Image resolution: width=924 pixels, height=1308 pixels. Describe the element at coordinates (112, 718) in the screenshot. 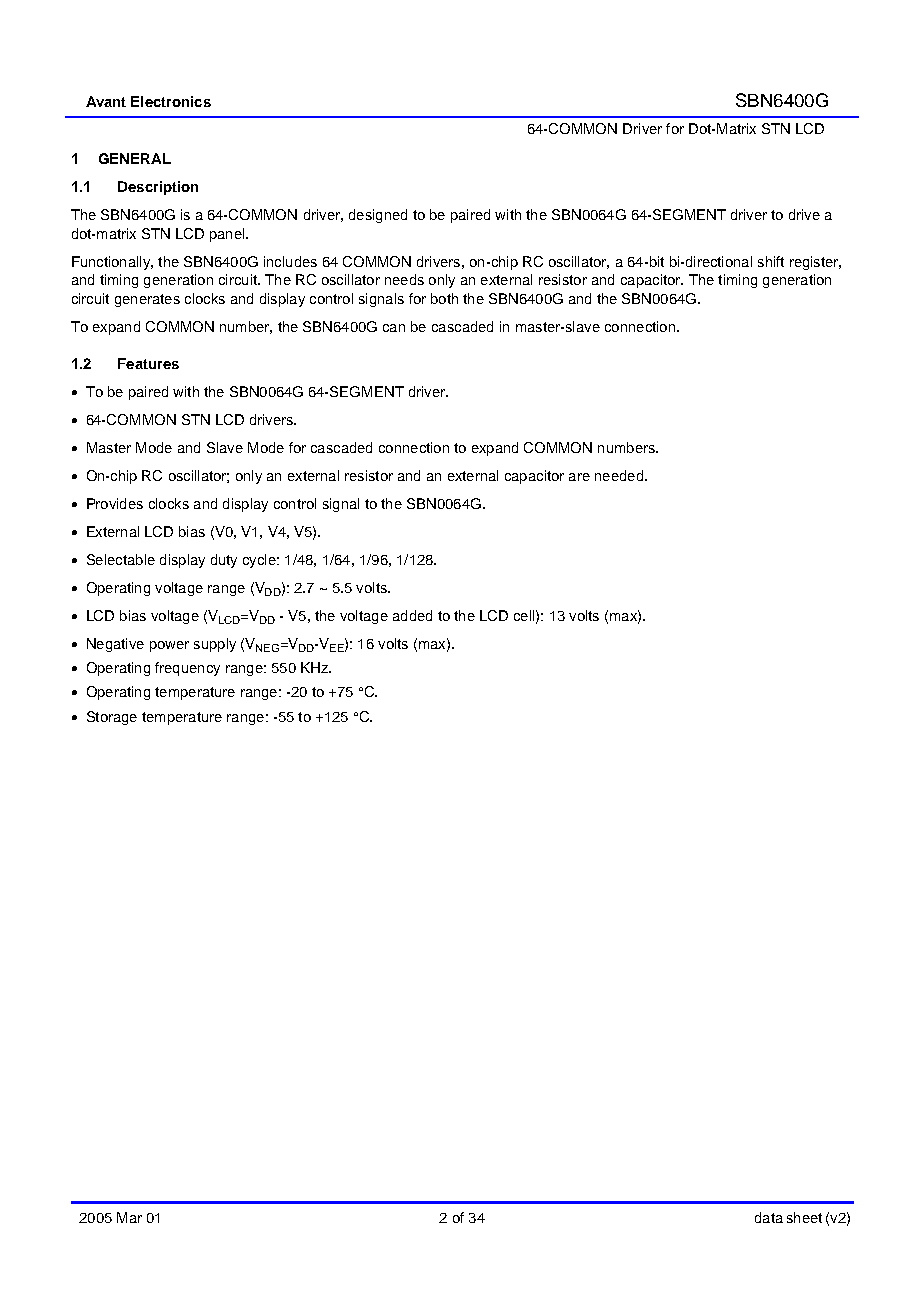

I see `Storage` at that location.
